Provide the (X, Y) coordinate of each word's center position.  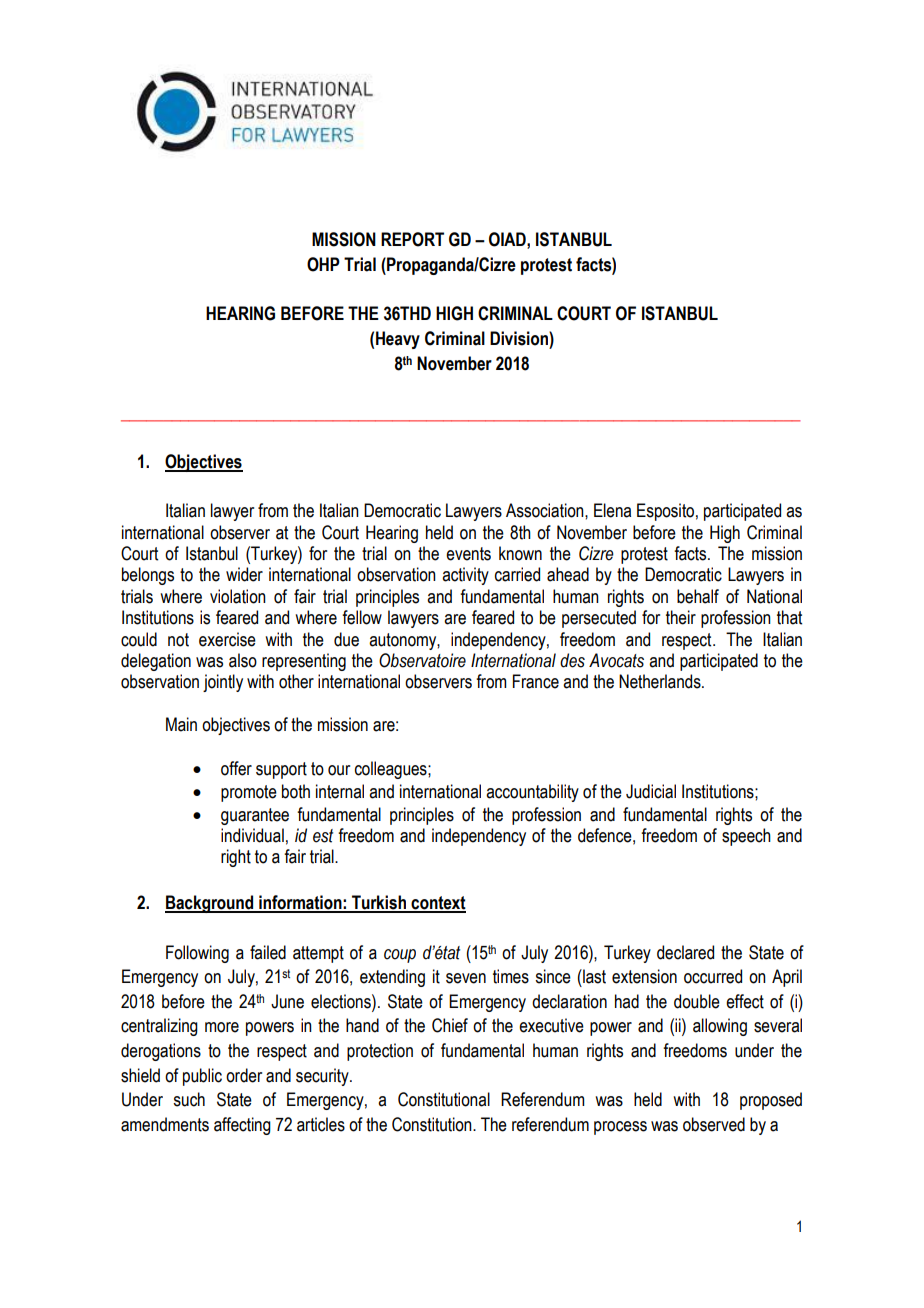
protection (380, 1052)
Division (520, 338)
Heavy (398, 340)
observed (714, 1124)
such (189, 1099)
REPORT (412, 239)
